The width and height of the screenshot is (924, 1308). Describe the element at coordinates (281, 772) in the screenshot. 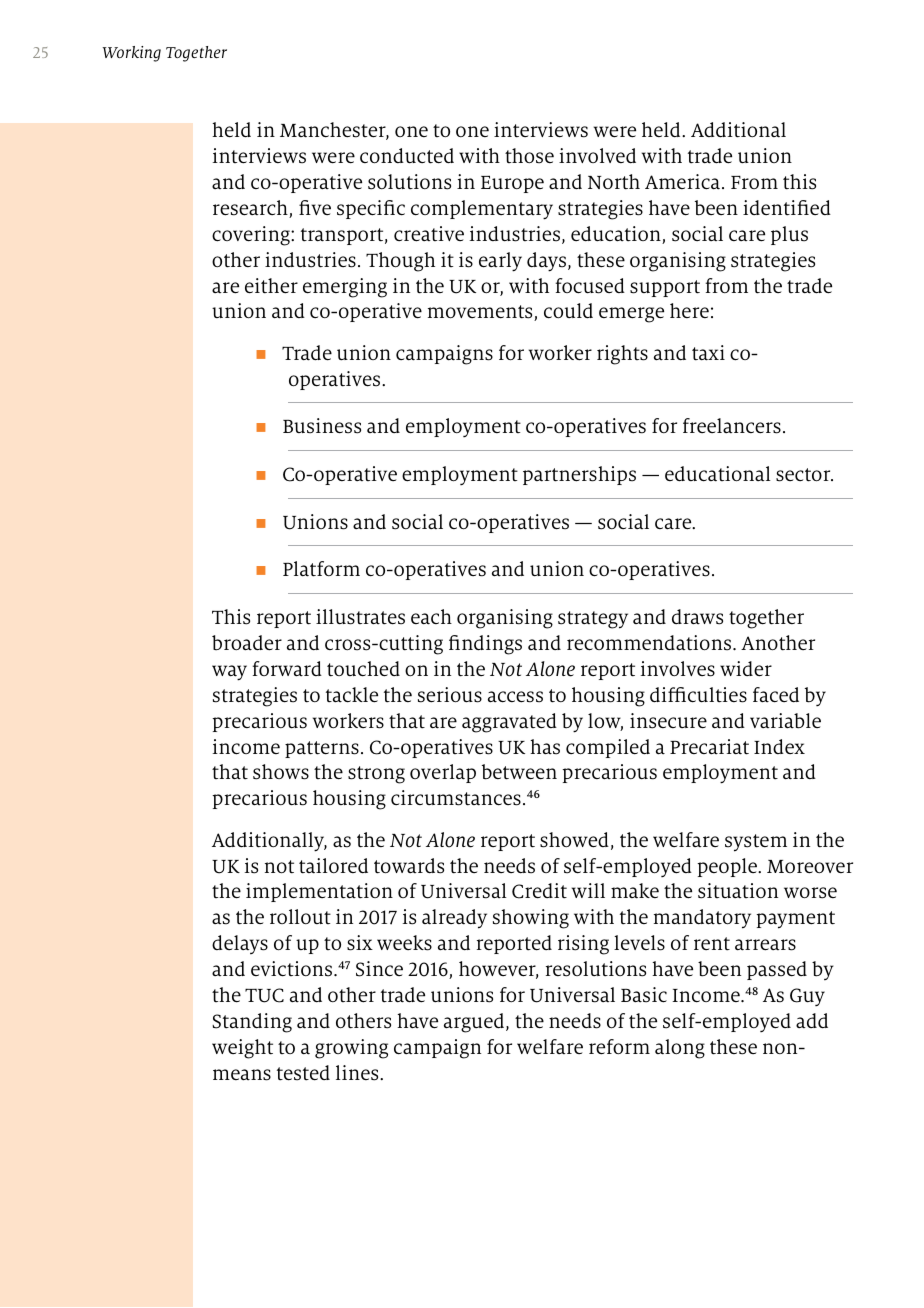

I see `shows` at that location.
